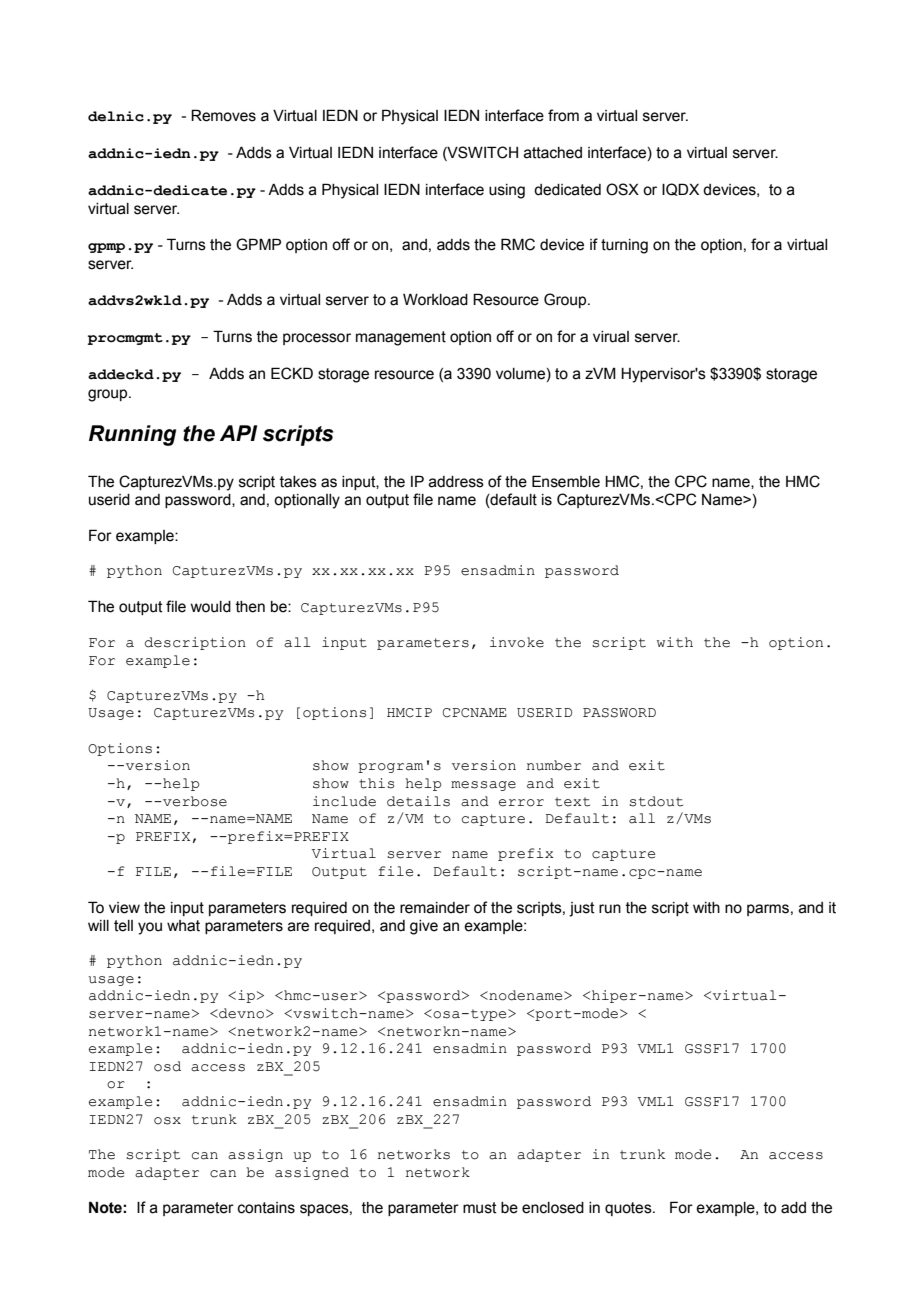  What do you see at coordinates (507, 191) in the screenshot?
I see `using` at bounding box center [507, 191].
